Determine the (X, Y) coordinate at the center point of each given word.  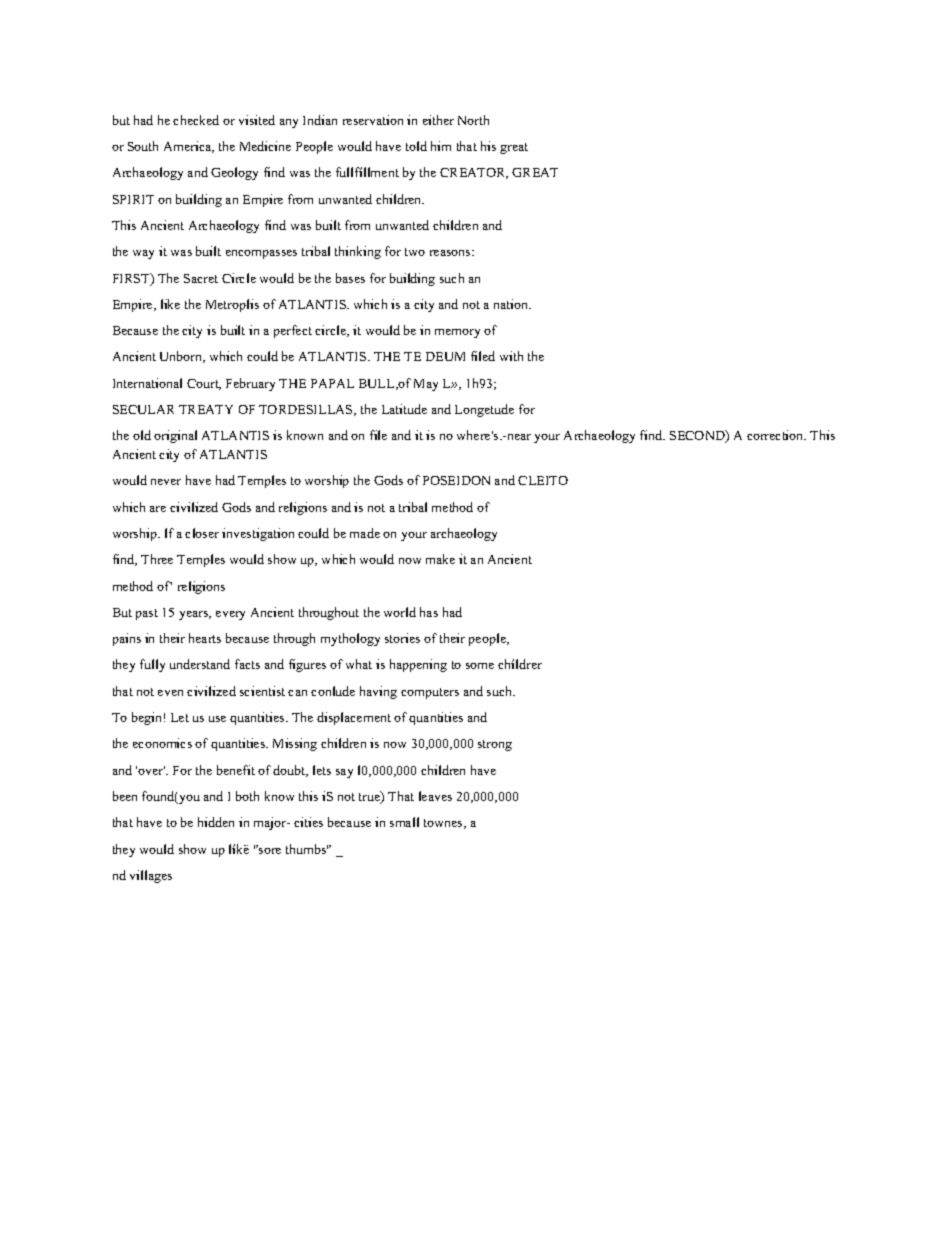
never (166, 482)
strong (495, 745)
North (473, 120)
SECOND (698, 436)
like (170, 304)
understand (200, 664)
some (480, 666)
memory (457, 333)
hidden (216, 822)
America (189, 147)
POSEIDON (456, 480)
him (441, 146)
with (511, 356)
